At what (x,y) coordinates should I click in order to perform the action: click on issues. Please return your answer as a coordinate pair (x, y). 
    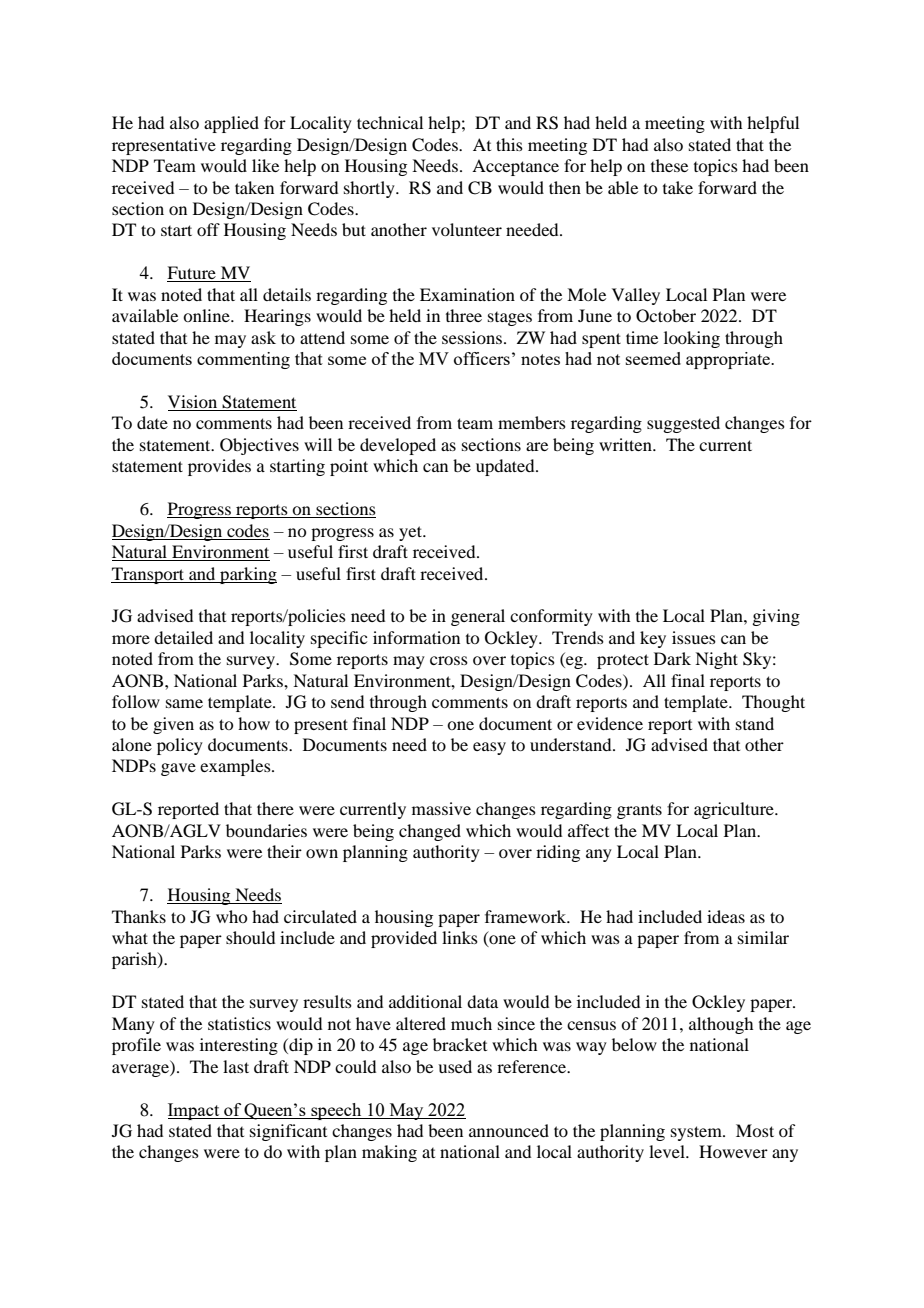
    Looking at the image, I should click on (694, 637).
